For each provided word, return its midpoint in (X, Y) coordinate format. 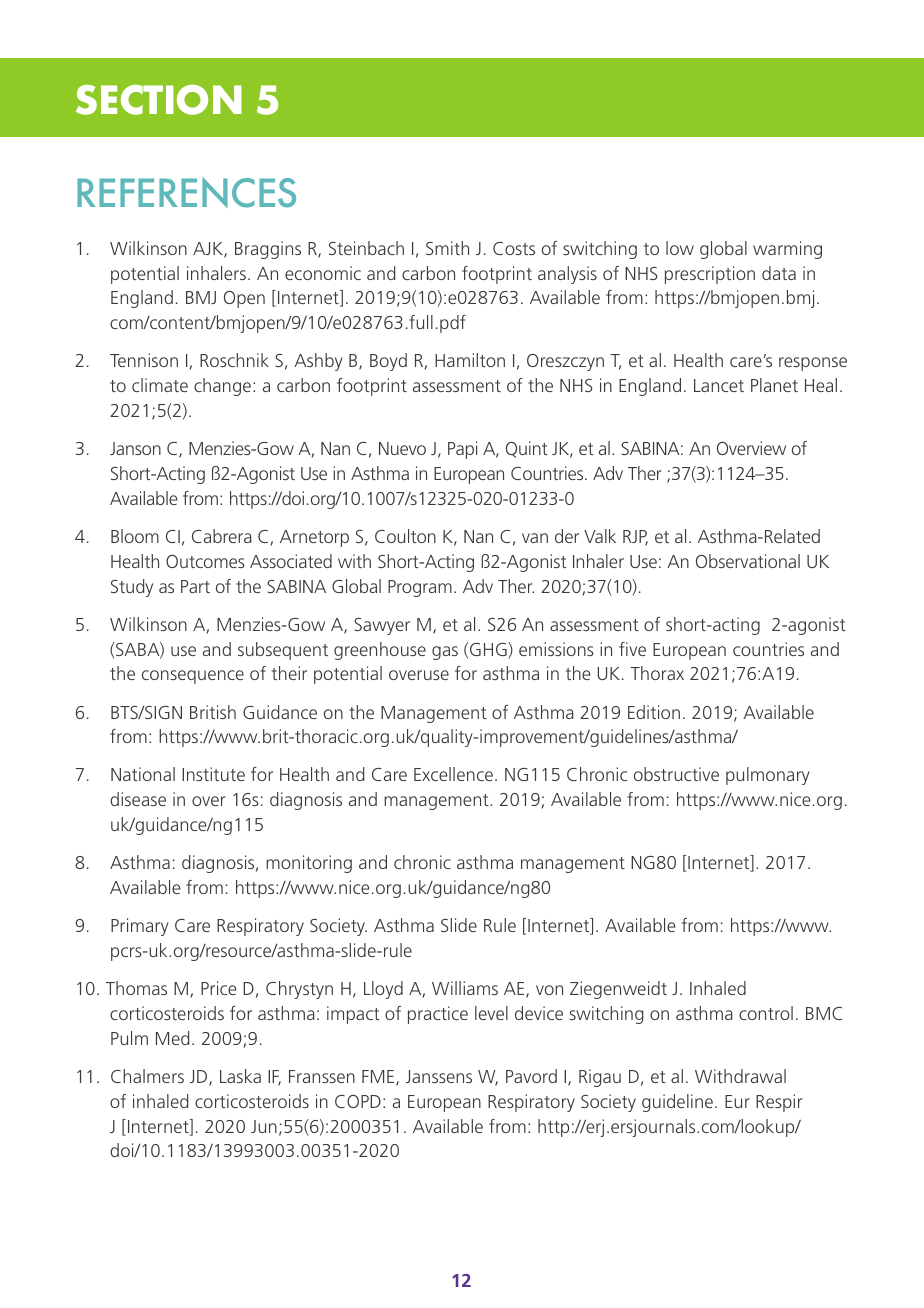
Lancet (719, 385)
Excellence (453, 774)
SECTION (159, 100)
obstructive (676, 774)
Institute (213, 774)
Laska (240, 1076)
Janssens (439, 1076)
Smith (447, 248)
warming (787, 250)
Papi (462, 450)
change (222, 387)
